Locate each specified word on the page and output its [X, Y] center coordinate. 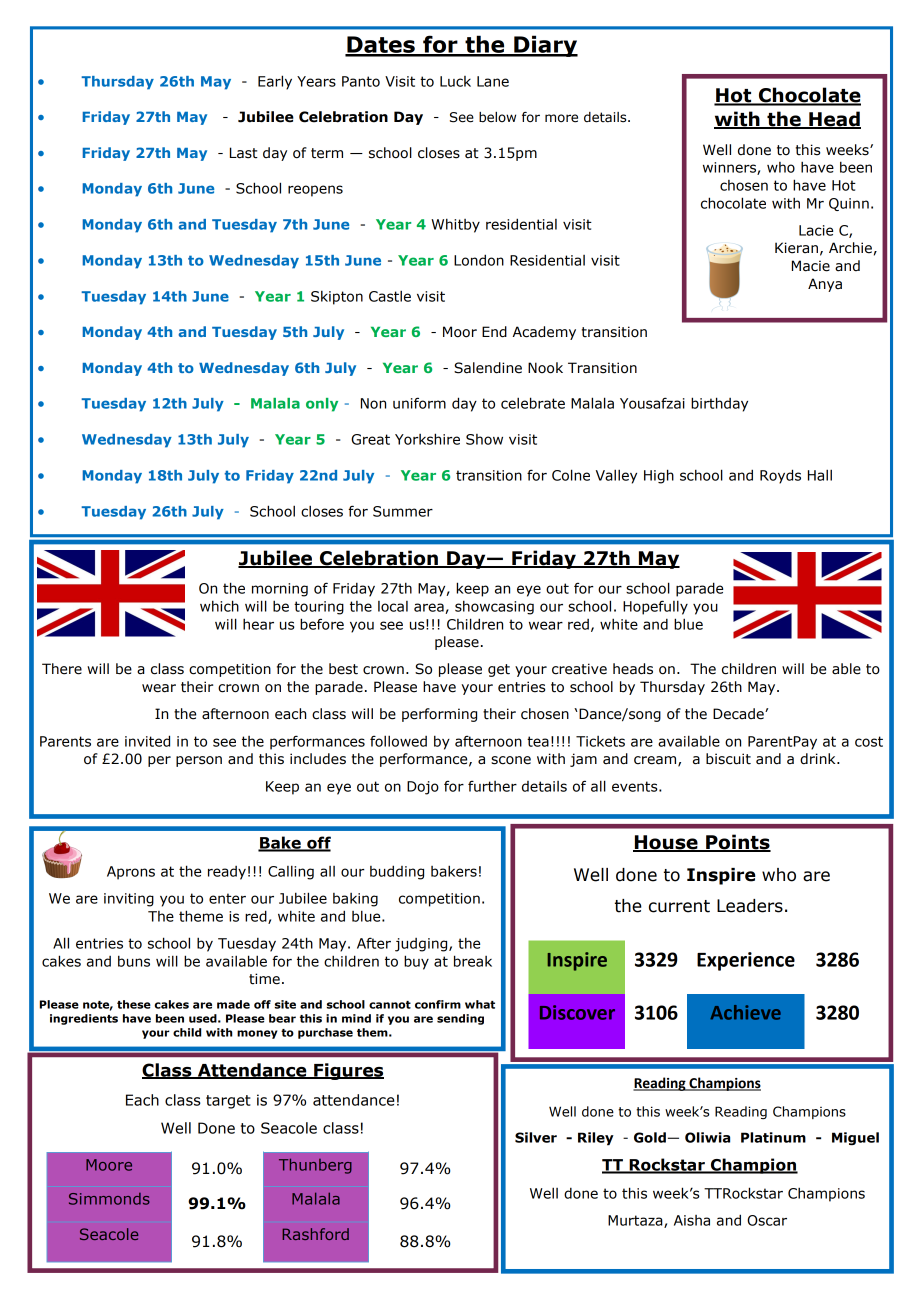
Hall [820, 475]
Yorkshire [427, 439]
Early [275, 82]
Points [737, 843]
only [322, 405]
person [199, 761]
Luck [455, 81]
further [492, 786]
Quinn [849, 204]
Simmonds [109, 1199]
